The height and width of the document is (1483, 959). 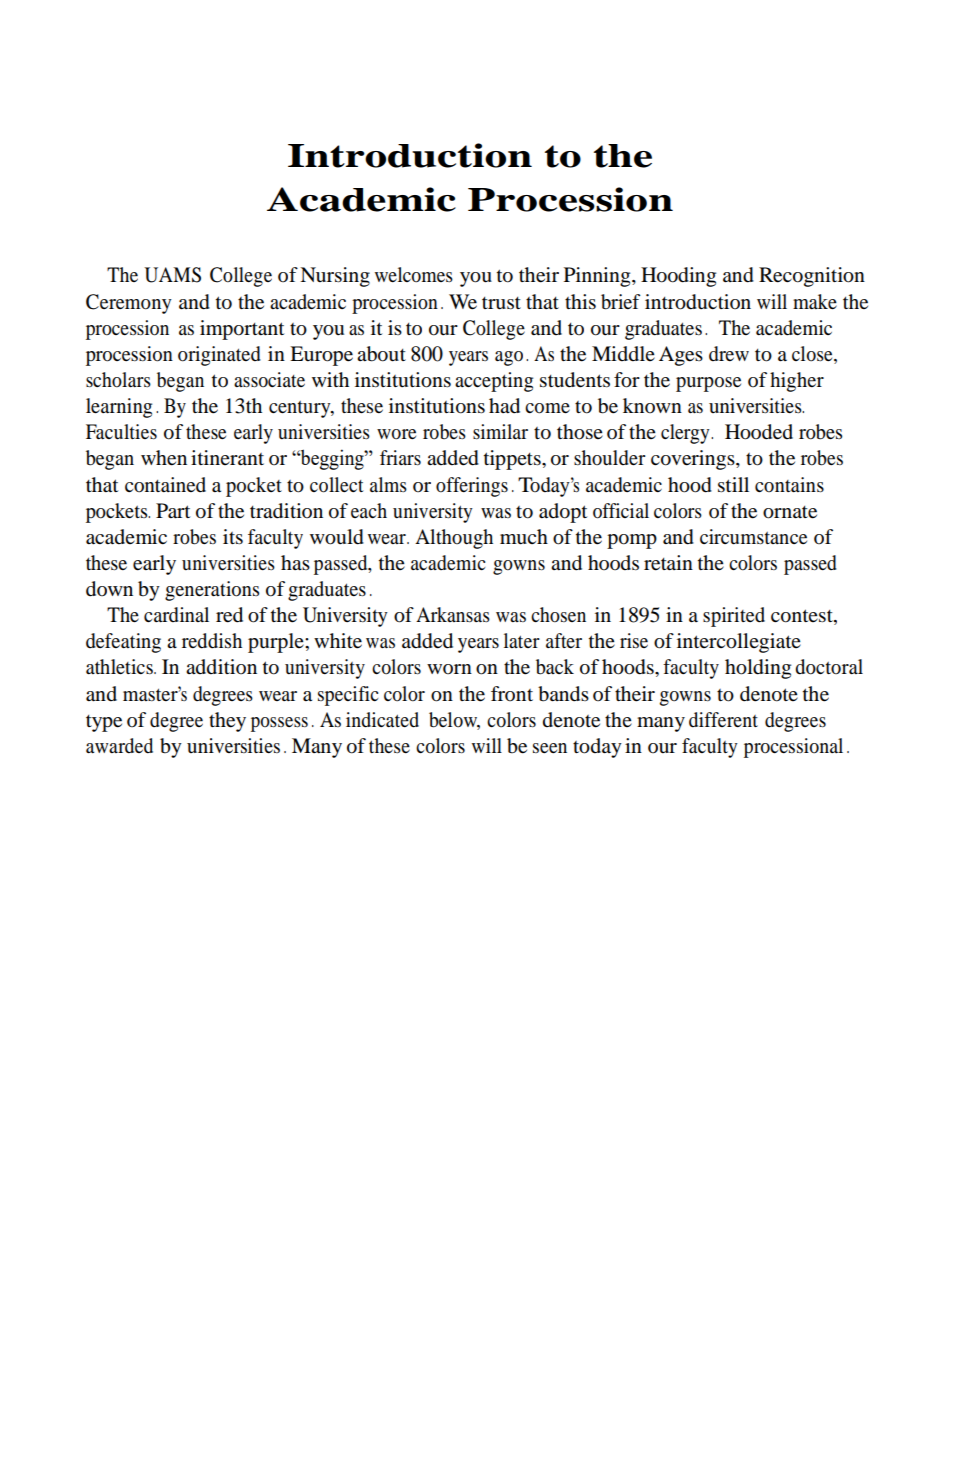 I want to click on Although, so click(x=454, y=539).
